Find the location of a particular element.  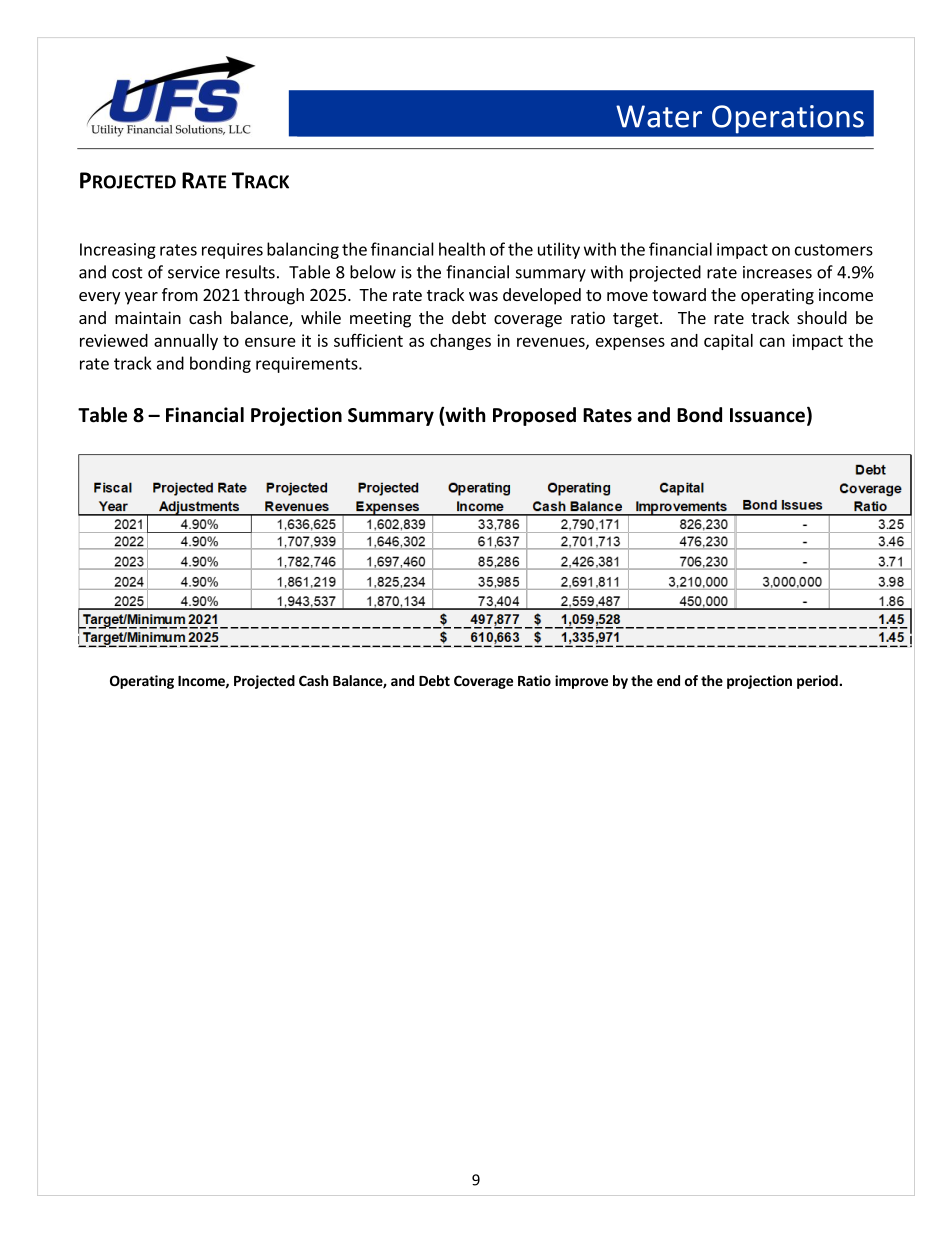

annually is located at coordinates (186, 342).
